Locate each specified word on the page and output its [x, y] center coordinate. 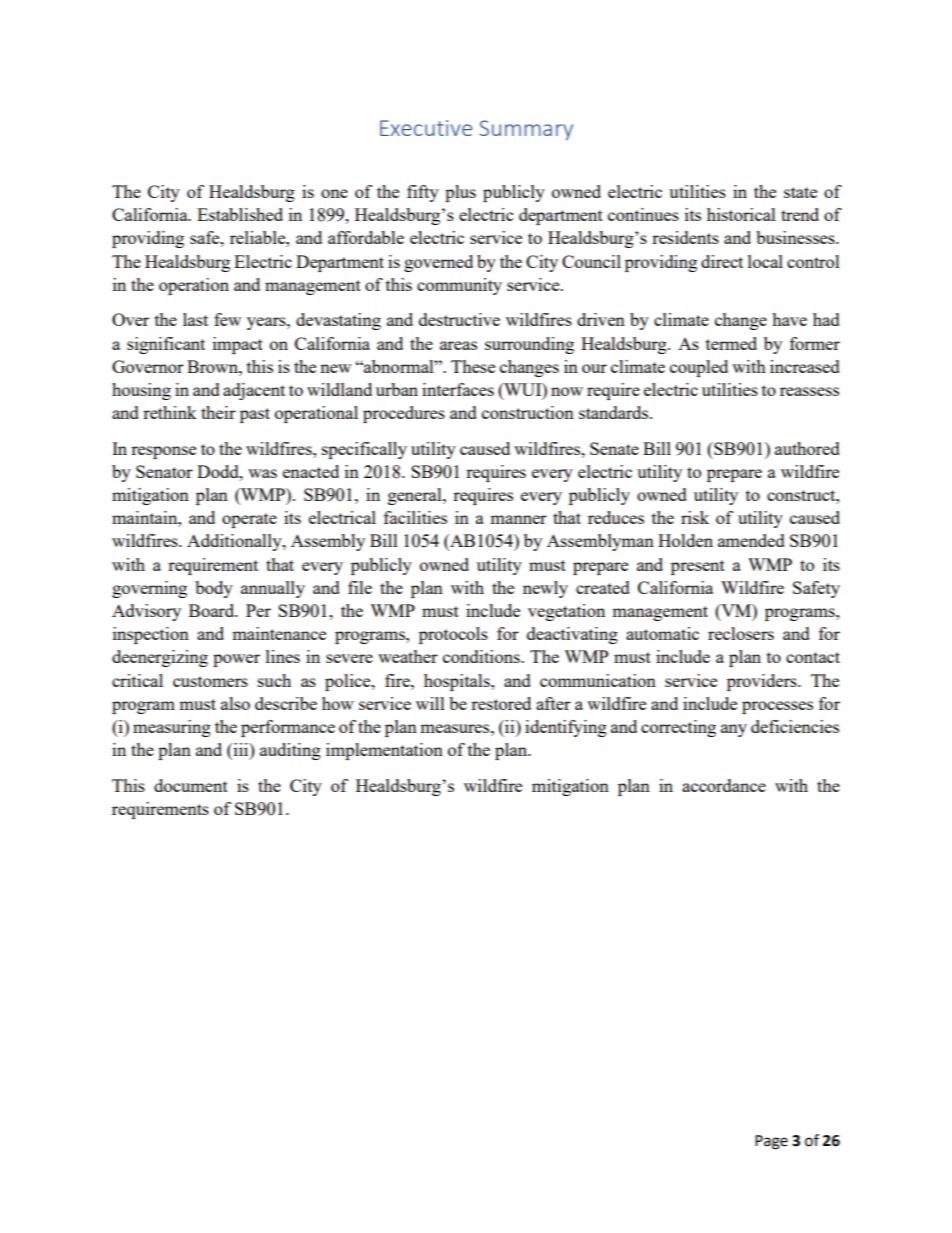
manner [518, 519]
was [262, 473]
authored [807, 448]
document [191, 785]
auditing [290, 751]
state [800, 192]
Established [240, 214]
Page [771, 1142]
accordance [724, 785]
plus [460, 193]
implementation [384, 751]
